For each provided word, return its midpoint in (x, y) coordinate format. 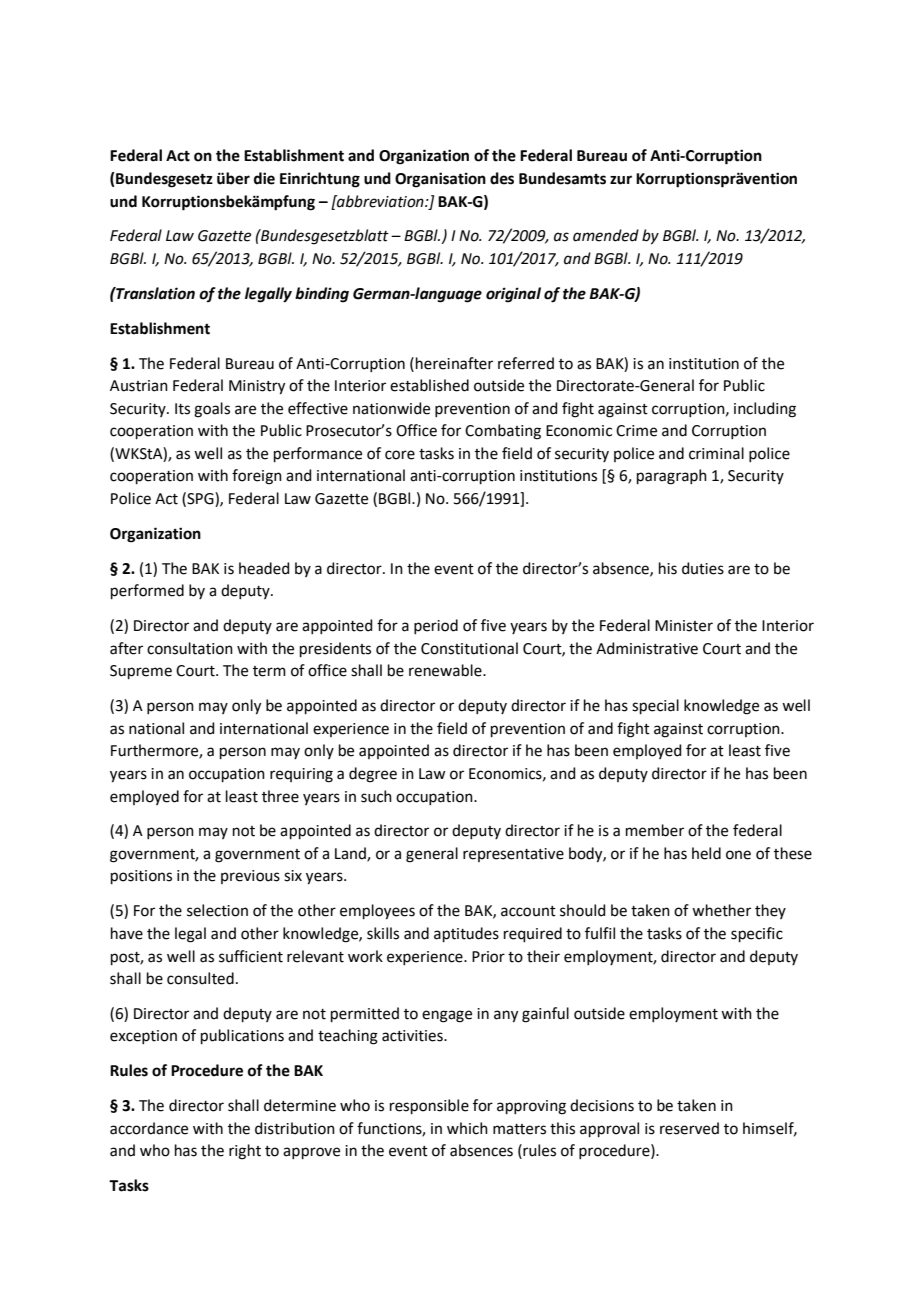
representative (513, 855)
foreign (257, 477)
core (400, 455)
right (245, 1152)
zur (621, 180)
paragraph (672, 477)
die (264, 178)
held (706, 853)
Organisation (440, 180)
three (280, 796)
